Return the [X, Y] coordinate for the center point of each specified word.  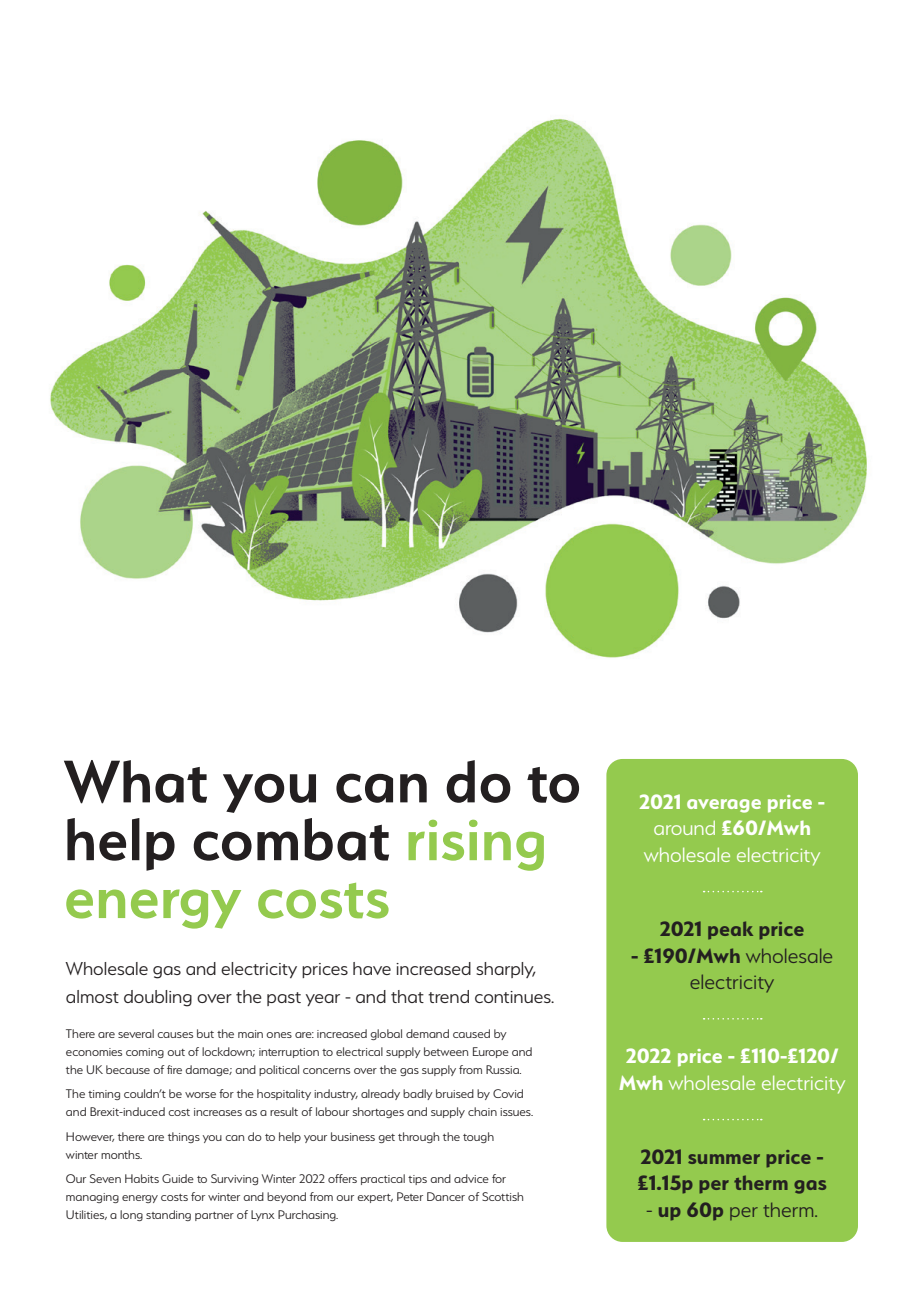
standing [168, 1215]
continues [514, 997]
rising [476, 845]
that [407, 996]
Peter [410, 1196]
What [135, 782]
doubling [158, 998]
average [724, 806]
